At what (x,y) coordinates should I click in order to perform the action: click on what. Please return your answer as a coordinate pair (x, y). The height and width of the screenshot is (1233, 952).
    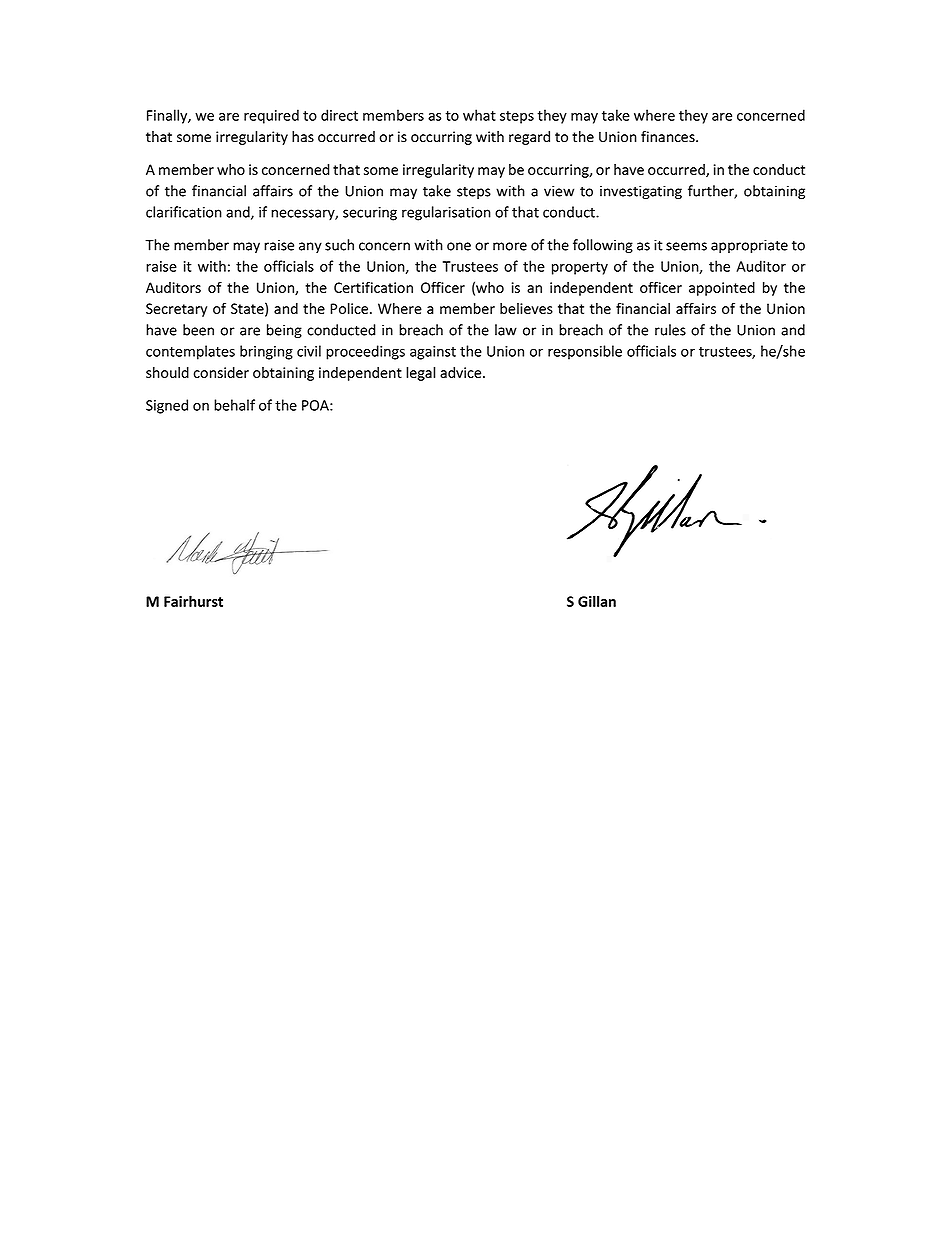
    Looking at the image, I should click on (479, 115).
